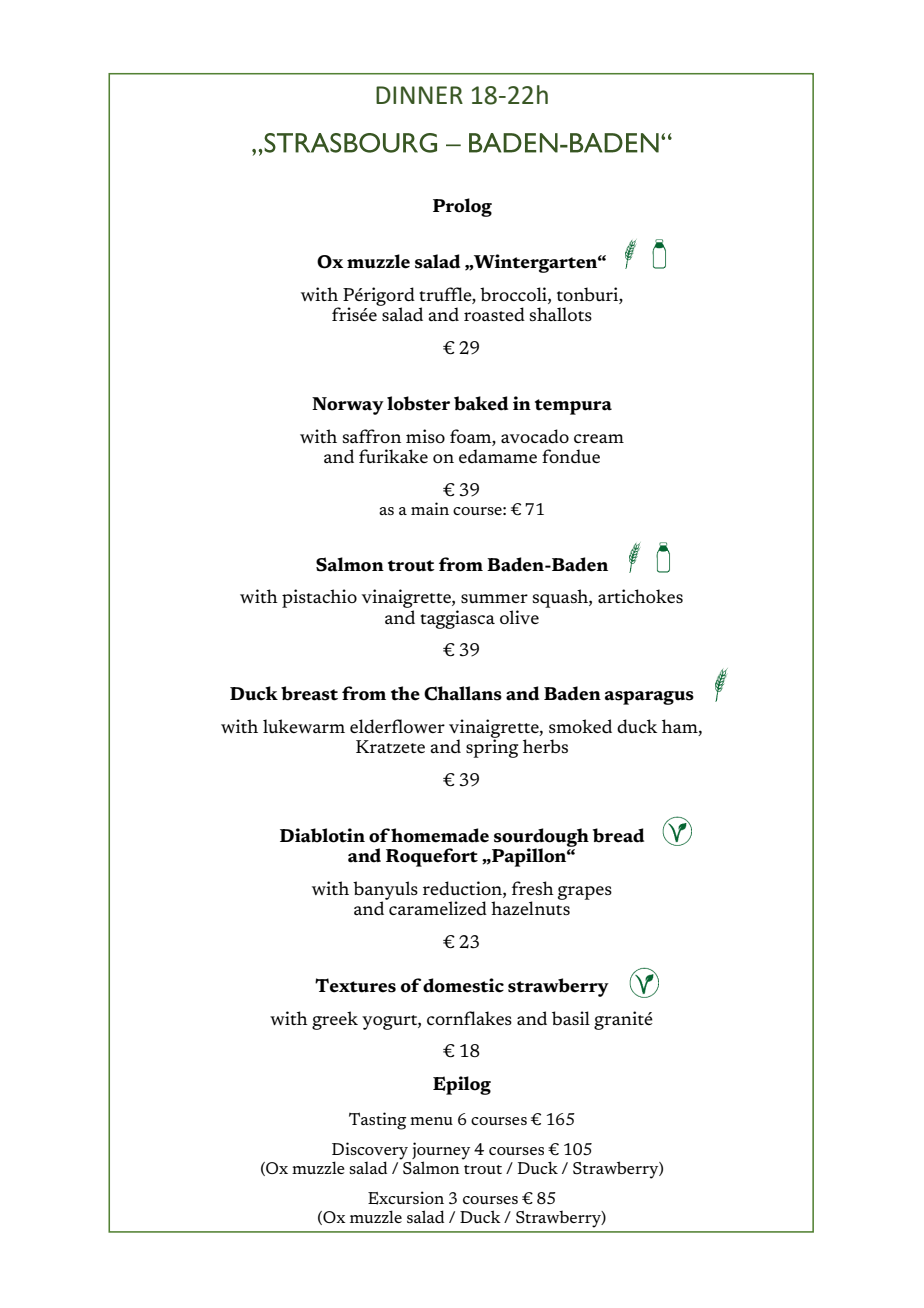 The image size is (924, 1308). What do you see at coordinates (419, 95) in the document?
I see `DINNER` at bounding box center [419, 95].
